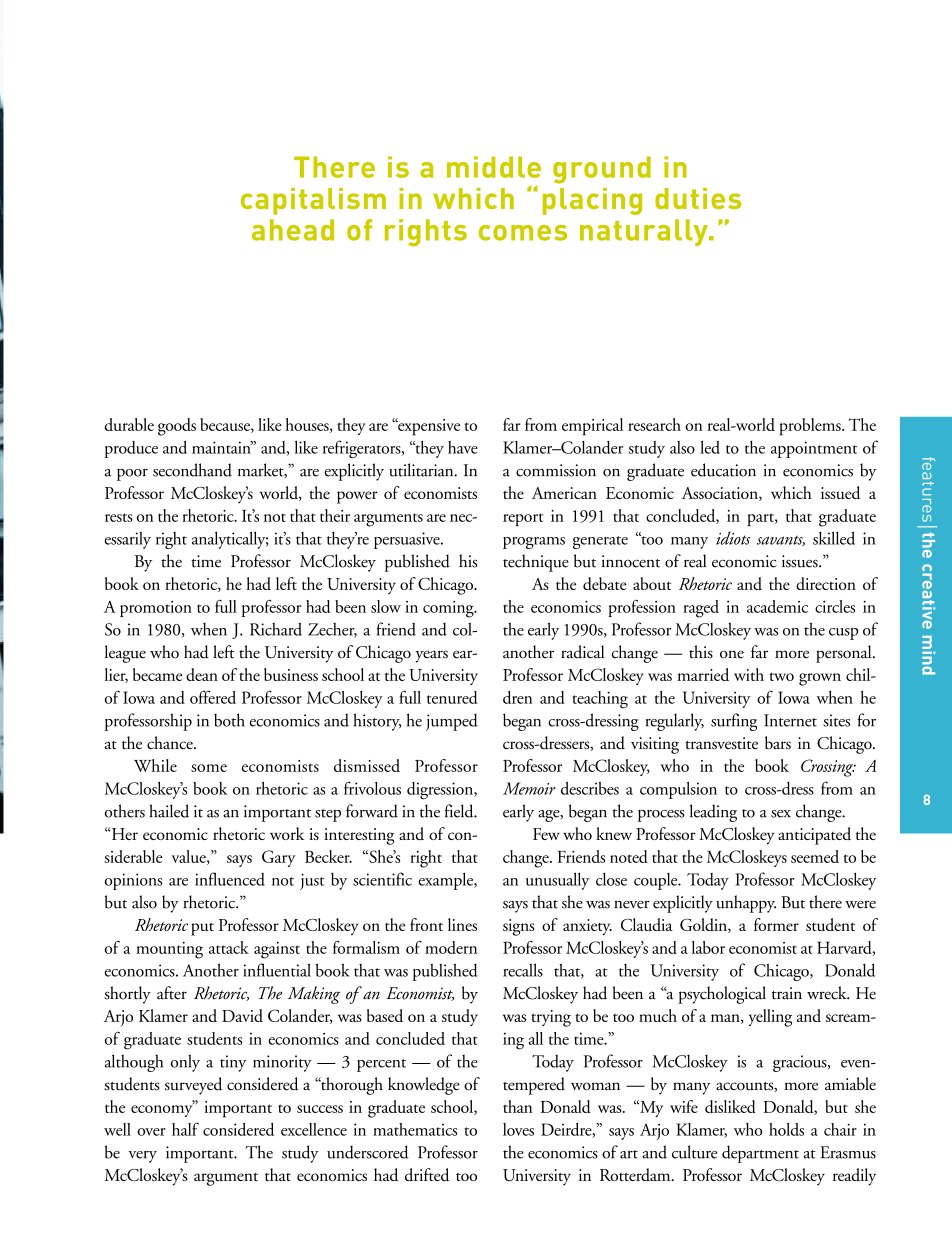 Image resolution: width=952 pixels, height=1250 pixels. What do you see at coordinates (698, 198) in the image?
I see `duties` at bounding box center [698, 198].
